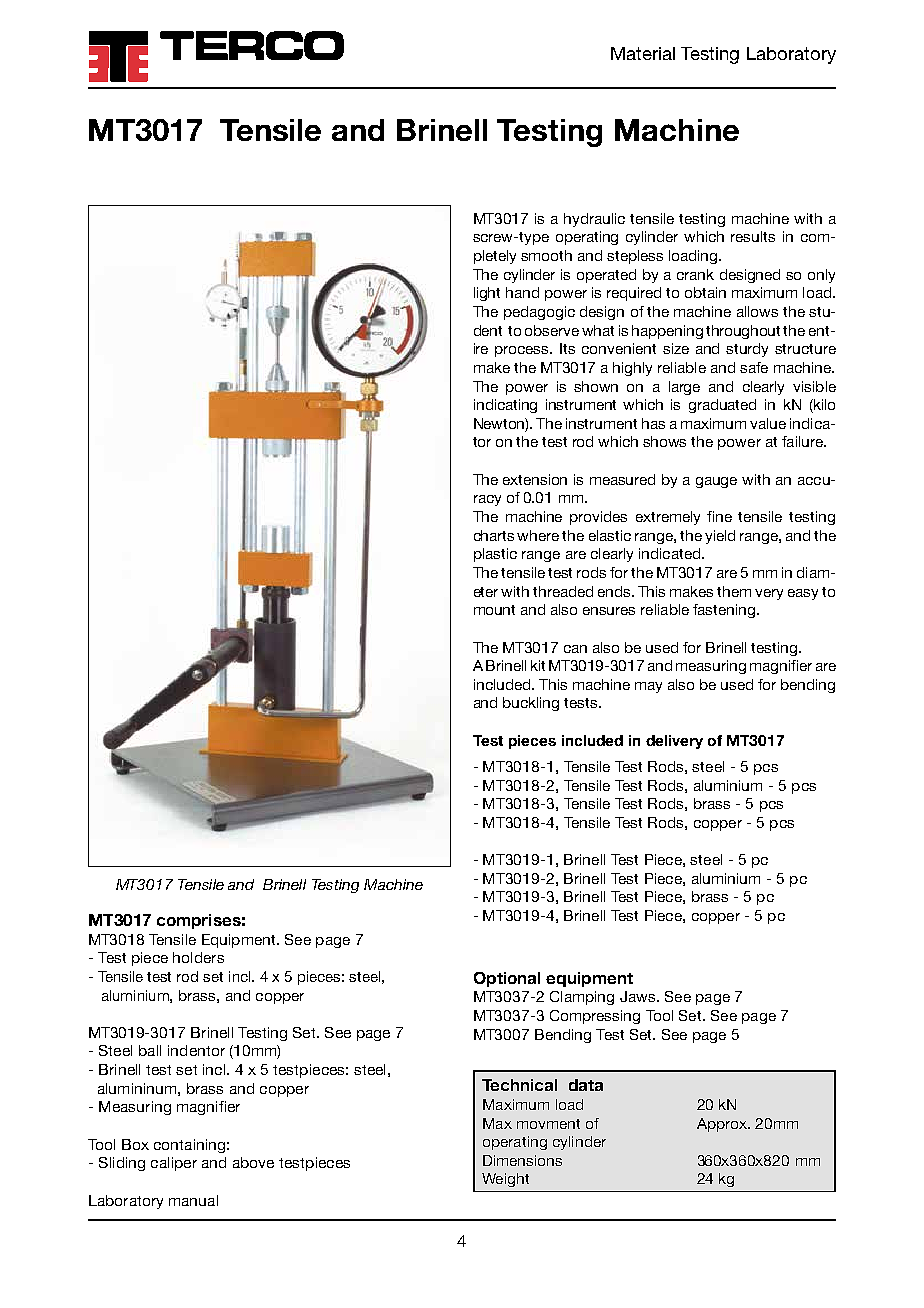 The width and height of the screenshot is (924, 1308). What do you see at coordinates (494, 610) in the screenshot?
I see `mount` at bounding box center [494, 610].
